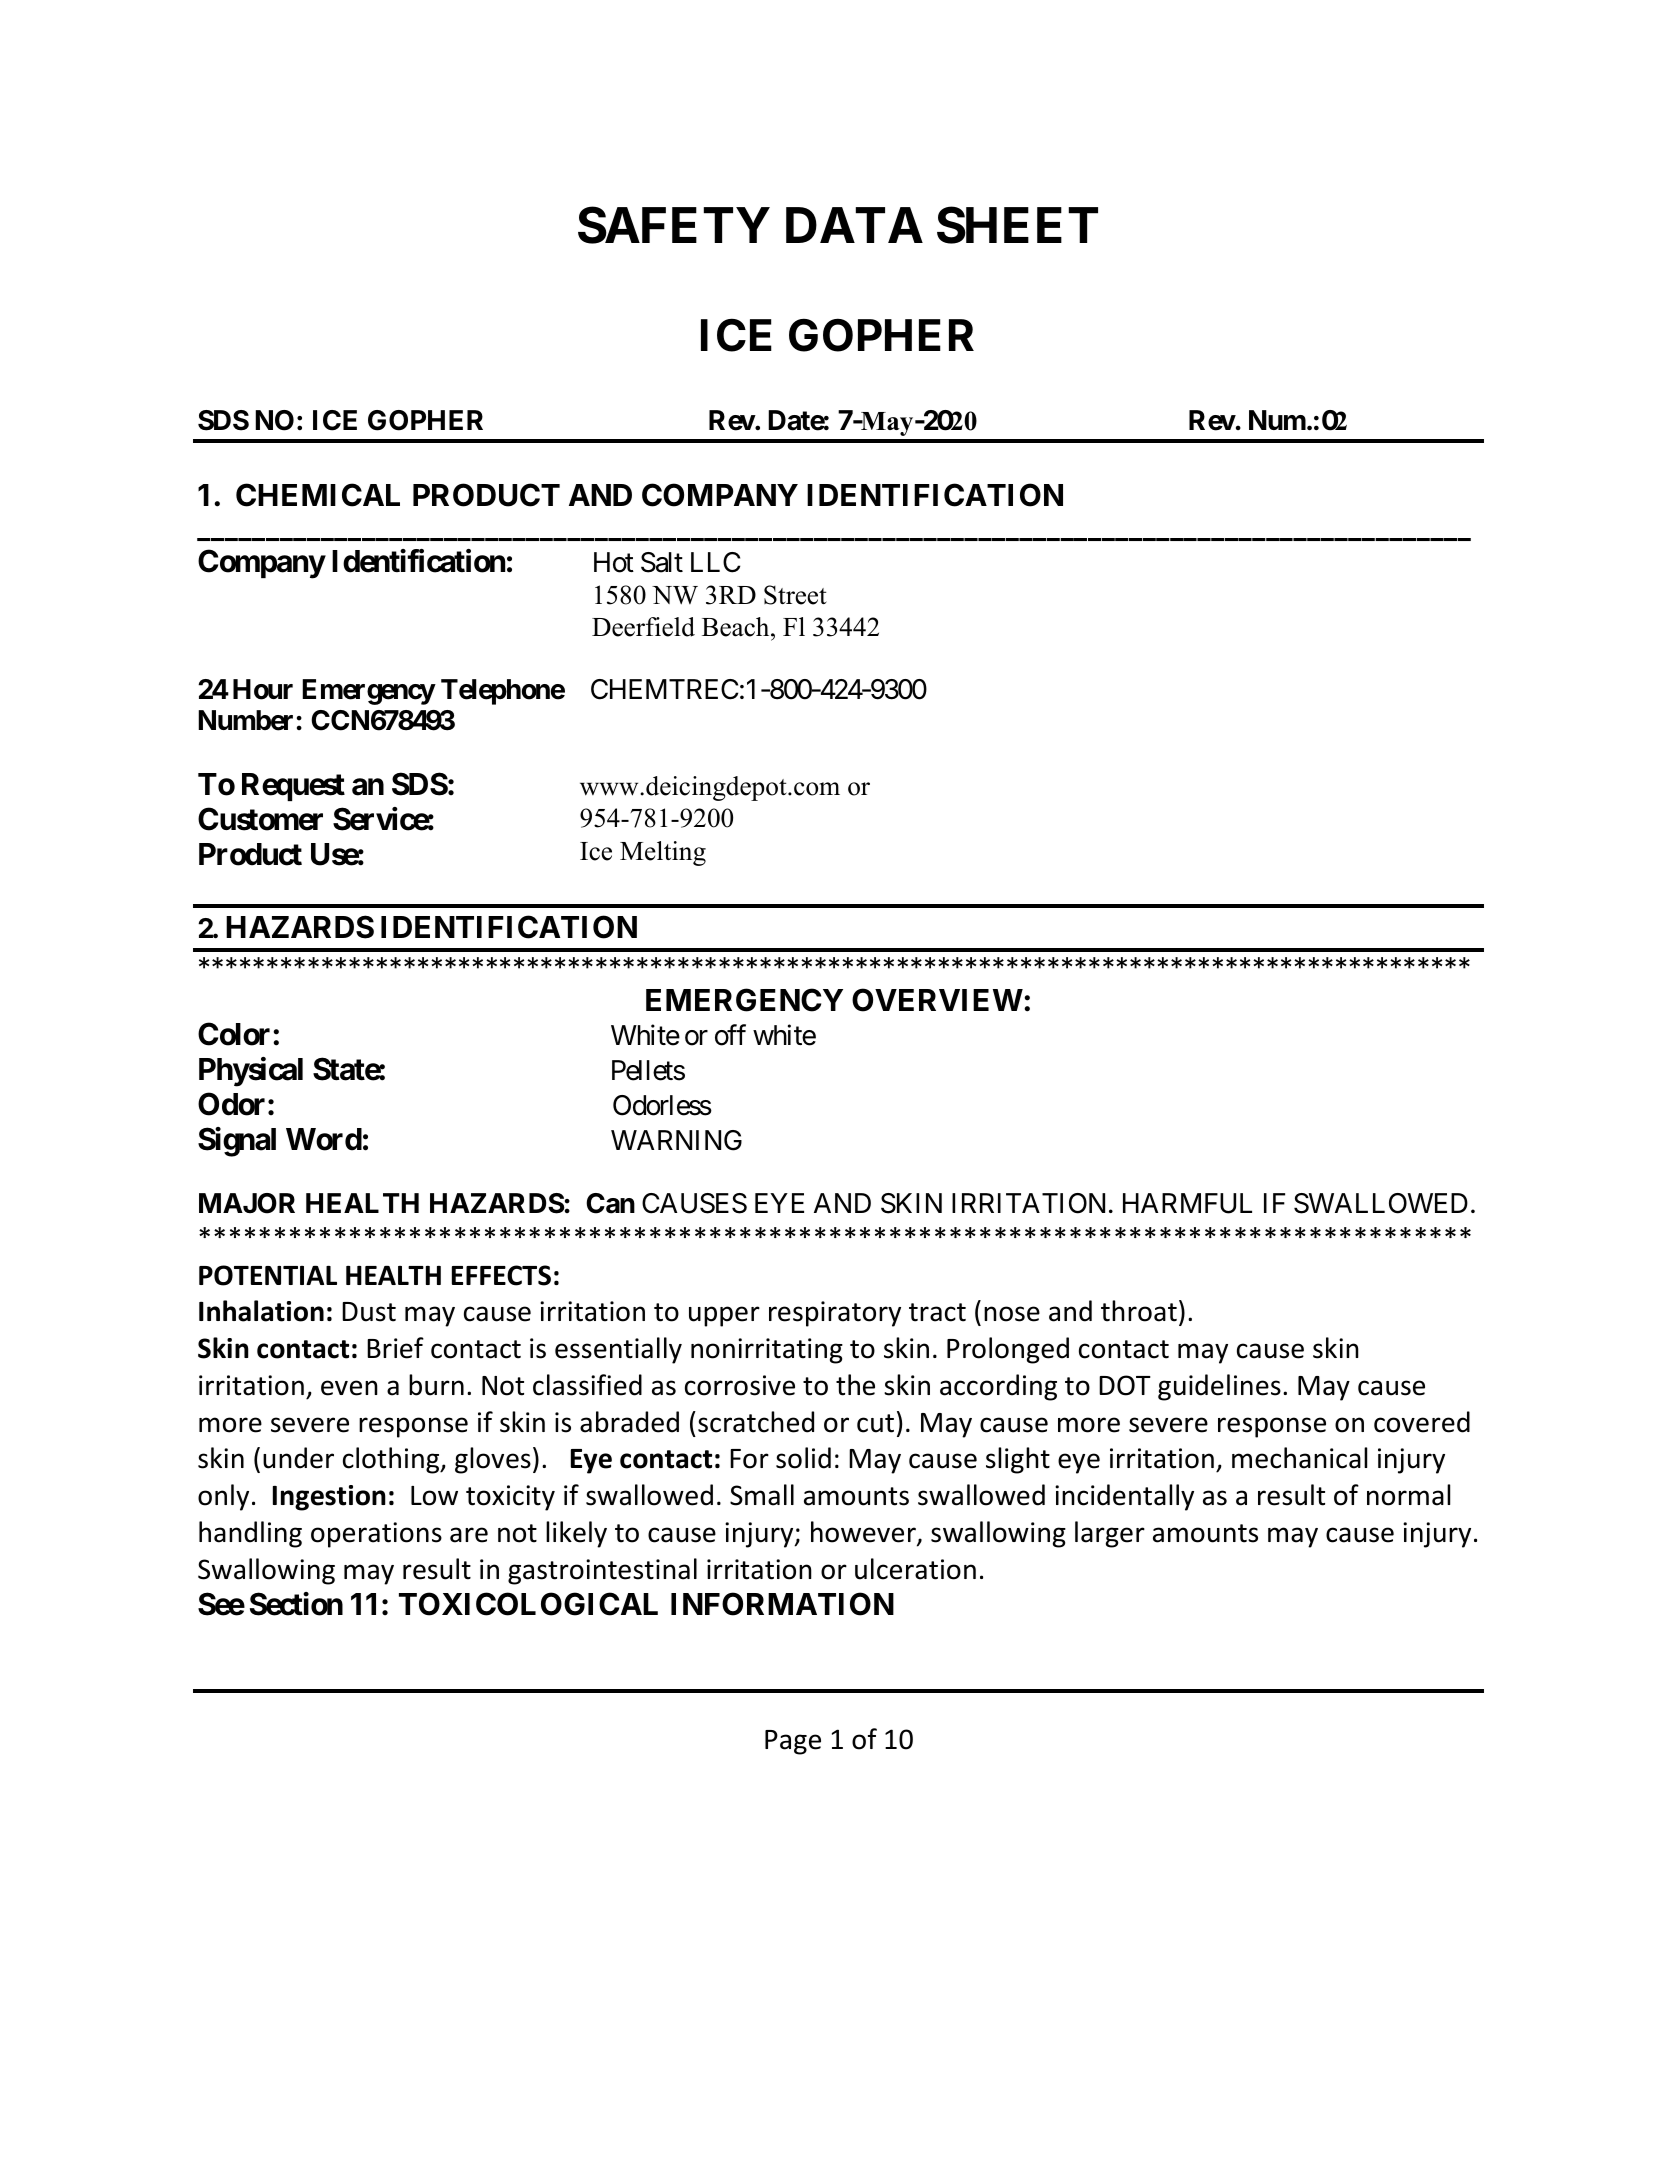  Describe the element at coordinates (247, 1203) in the page. I see `MAJOR` at that location.
